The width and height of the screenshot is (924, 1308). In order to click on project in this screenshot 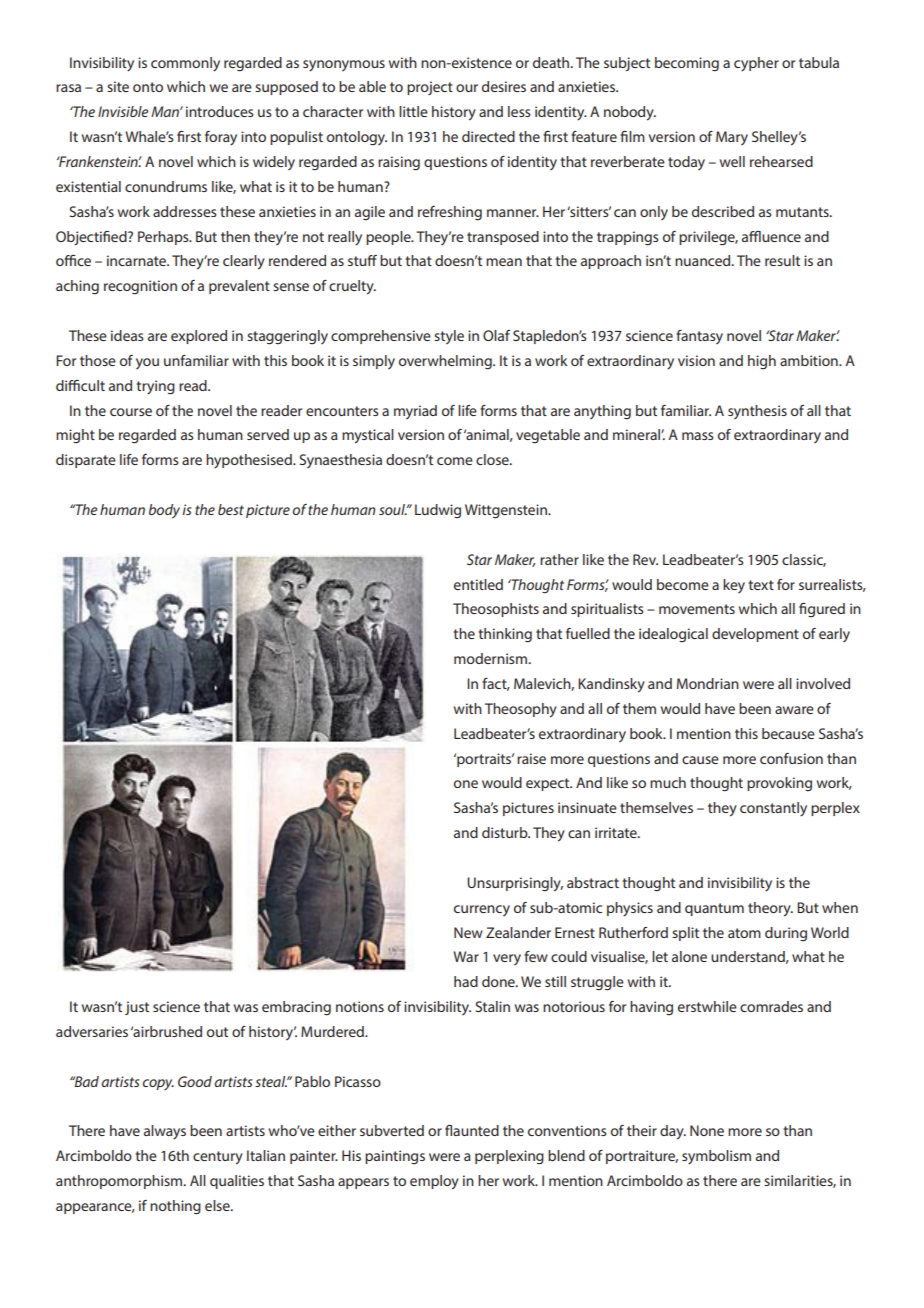, I will do `click(430, 88)`.
